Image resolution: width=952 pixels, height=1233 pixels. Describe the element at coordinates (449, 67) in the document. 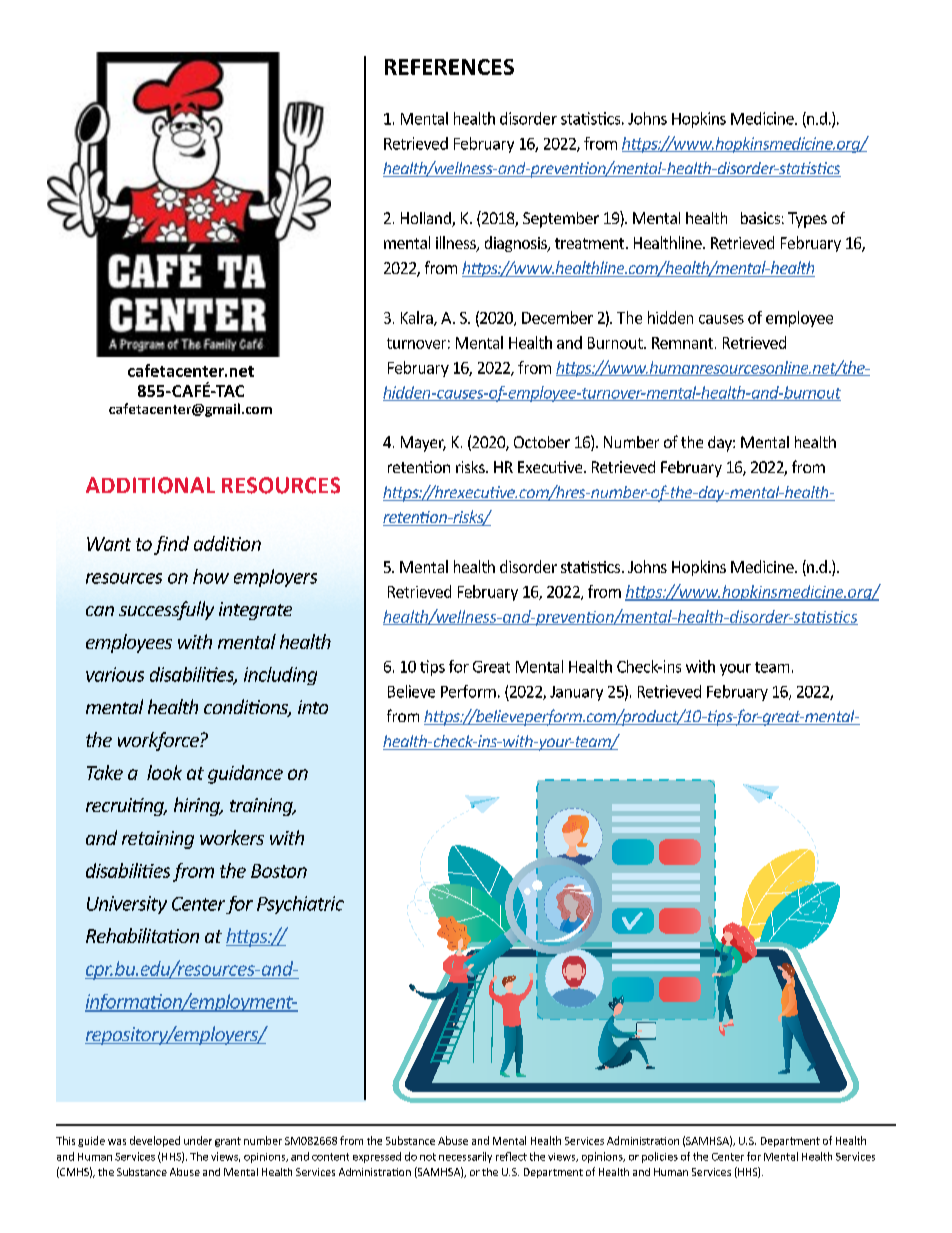

I see `REFERENCES` at that location.
